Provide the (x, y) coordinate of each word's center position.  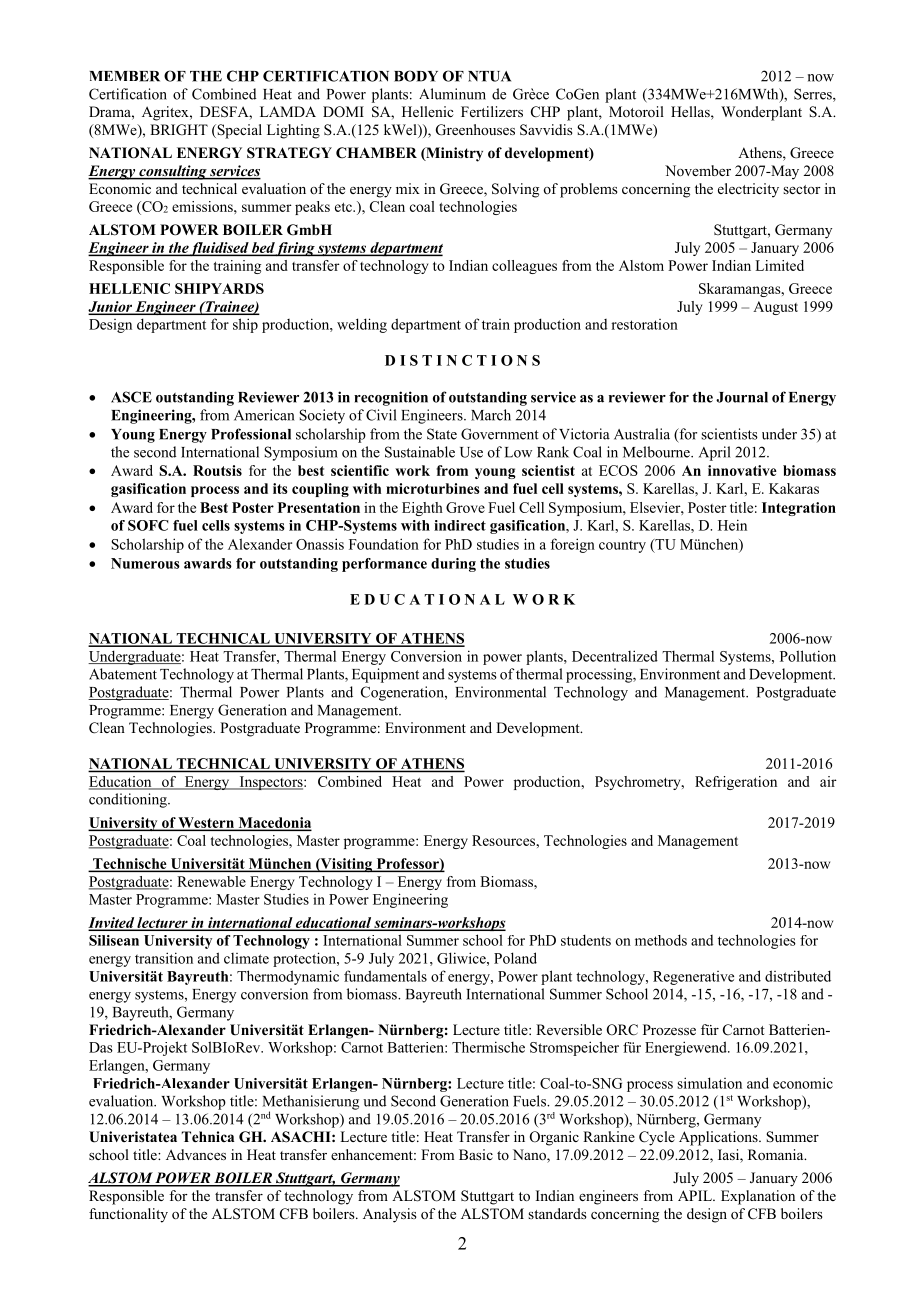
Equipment (385, 675)
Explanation (758, 1197)
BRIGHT (179, 130)
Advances (196, 1154)
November (698, 170)
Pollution (808, 656)
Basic (476, 1154)
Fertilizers (492, 111)
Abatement (123, 674)
